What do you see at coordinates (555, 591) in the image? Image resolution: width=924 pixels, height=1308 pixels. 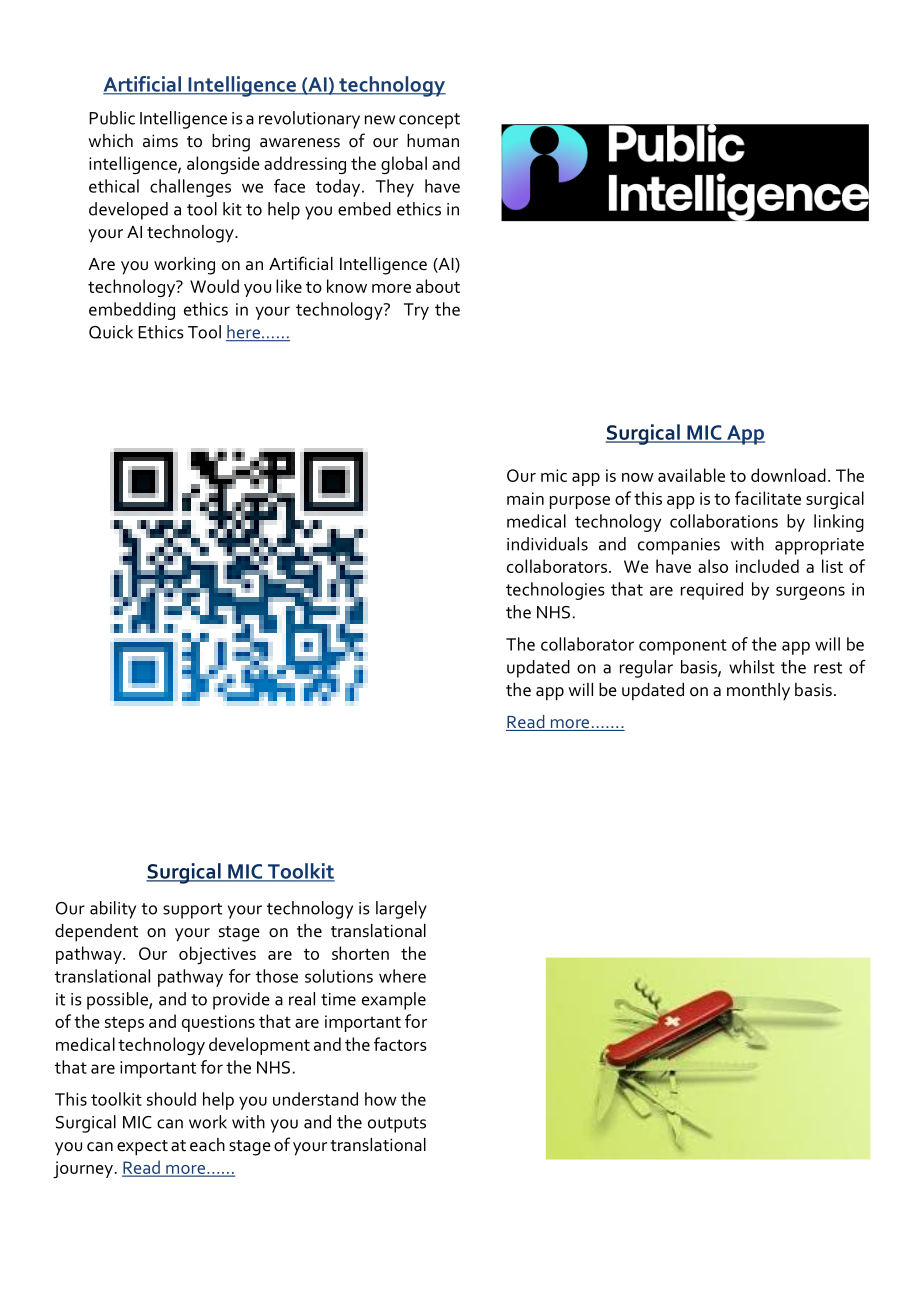 I see `technologies` at bounding box center [555, 591].
